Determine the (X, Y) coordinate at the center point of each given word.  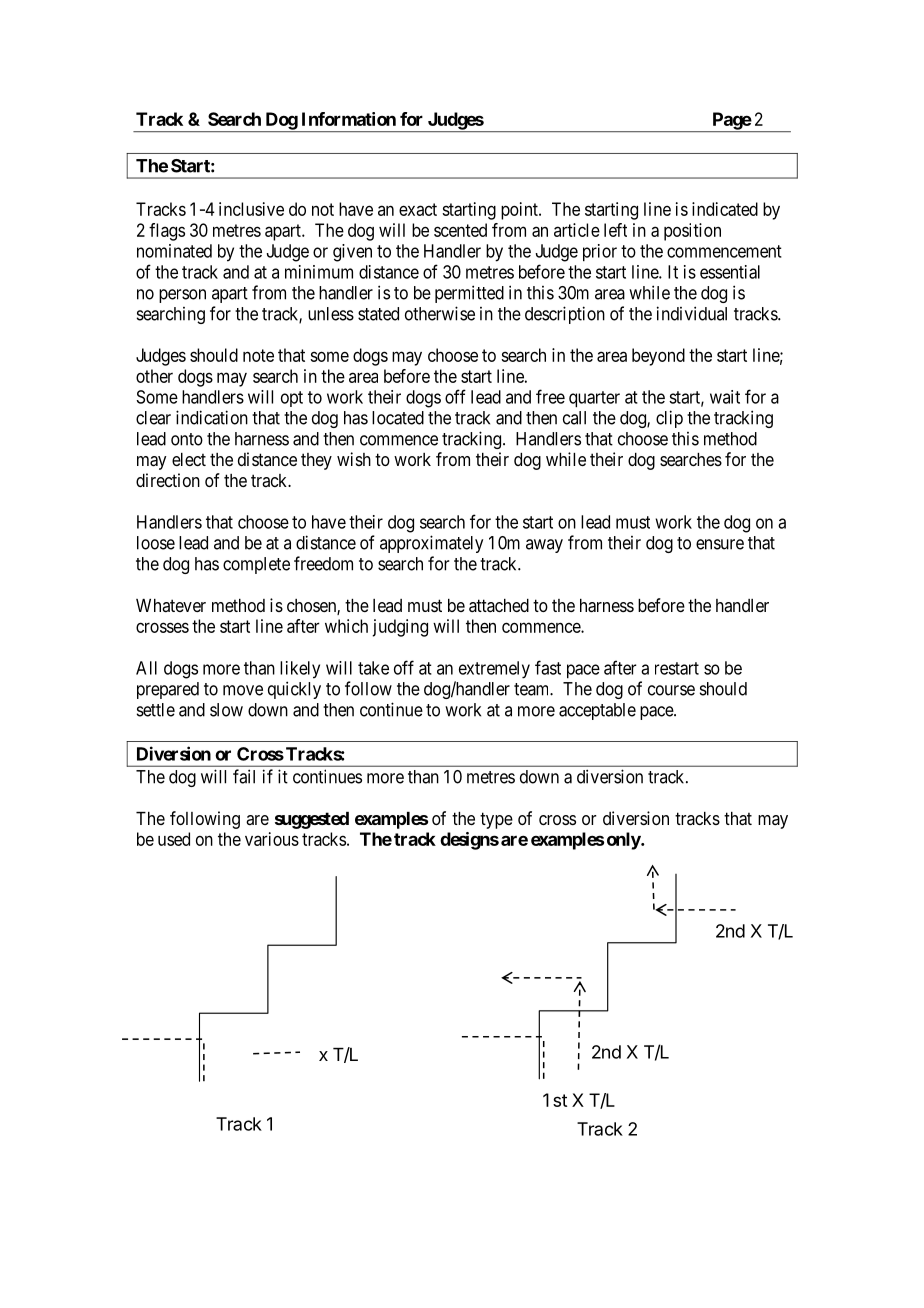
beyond (658, 357)
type (496, 820)
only (624, 841)
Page (731, 122)
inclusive (251, 209)
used (174, 839)
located (398, 418)
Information (349, 119)
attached (499, 605)
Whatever (171, 605)
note (258, 355)
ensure (720, 544)
